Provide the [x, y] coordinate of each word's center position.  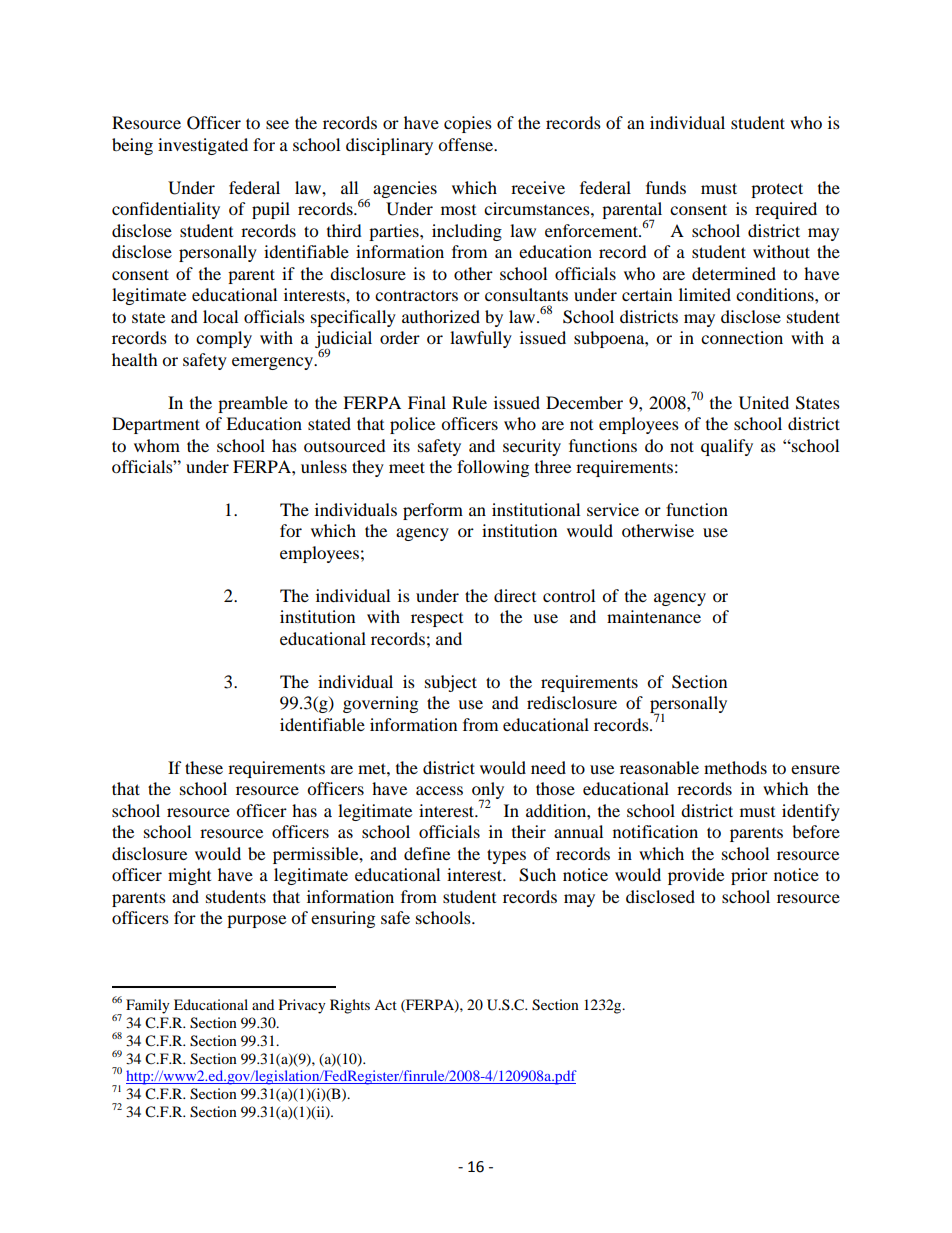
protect [777, 190]
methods [735, 767]
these [204, 767]
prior [749, 876]
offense [467, 144]
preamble [253, 404]
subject [451, 683]
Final [427, 402]
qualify [727, 447]
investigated [203, 146]
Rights [350, 1006]
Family [148, 1006]
